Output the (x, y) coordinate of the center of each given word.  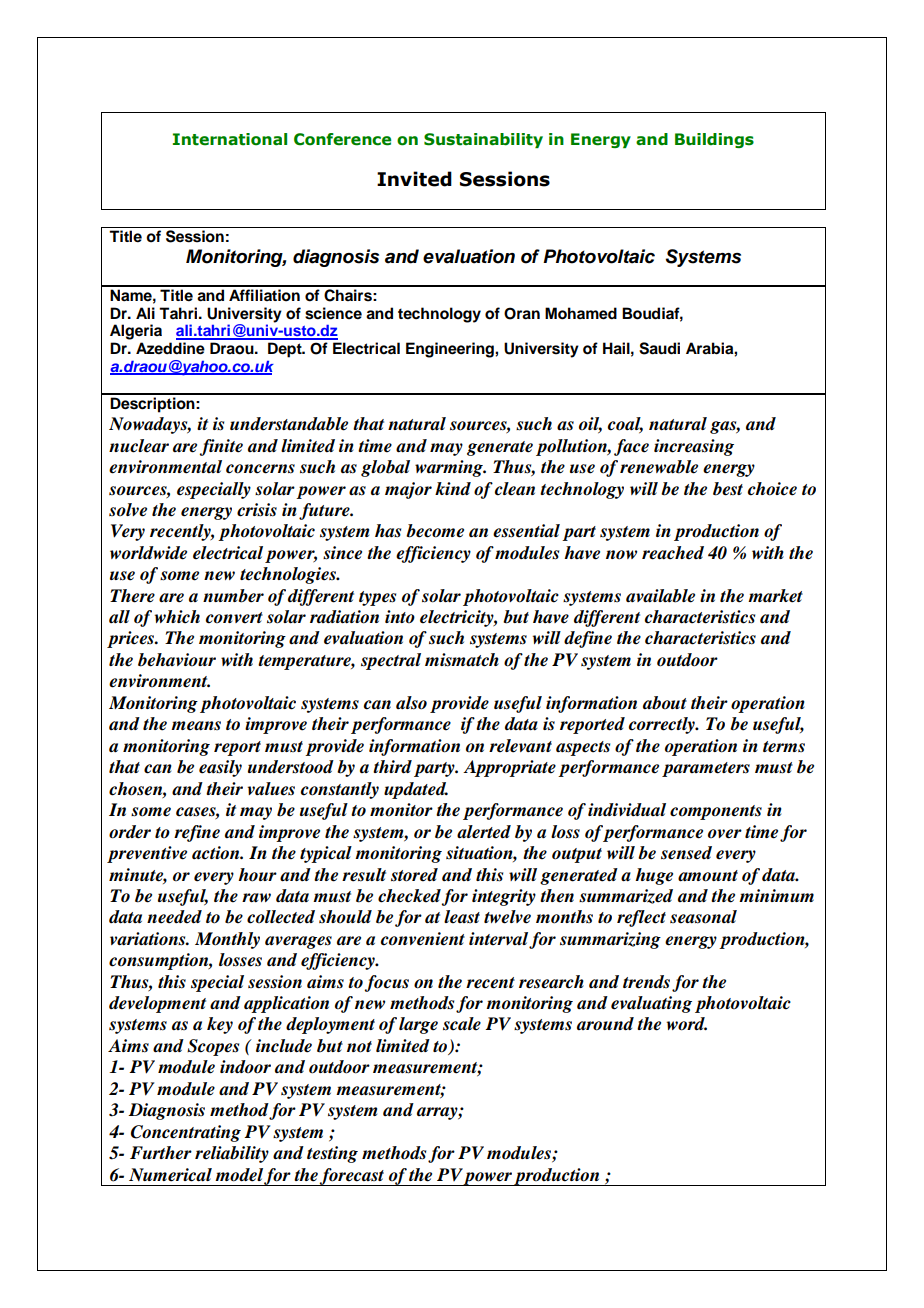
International (230, 139)
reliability (232, 1154)
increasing (694, 447)
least (462, 917)
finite (221, 447)
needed (174, 917)
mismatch (462, 660)
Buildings (714, 140)
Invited (414, 179)
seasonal (703, 917)
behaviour (177, 660)
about (665, 703)
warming (450, 468)
